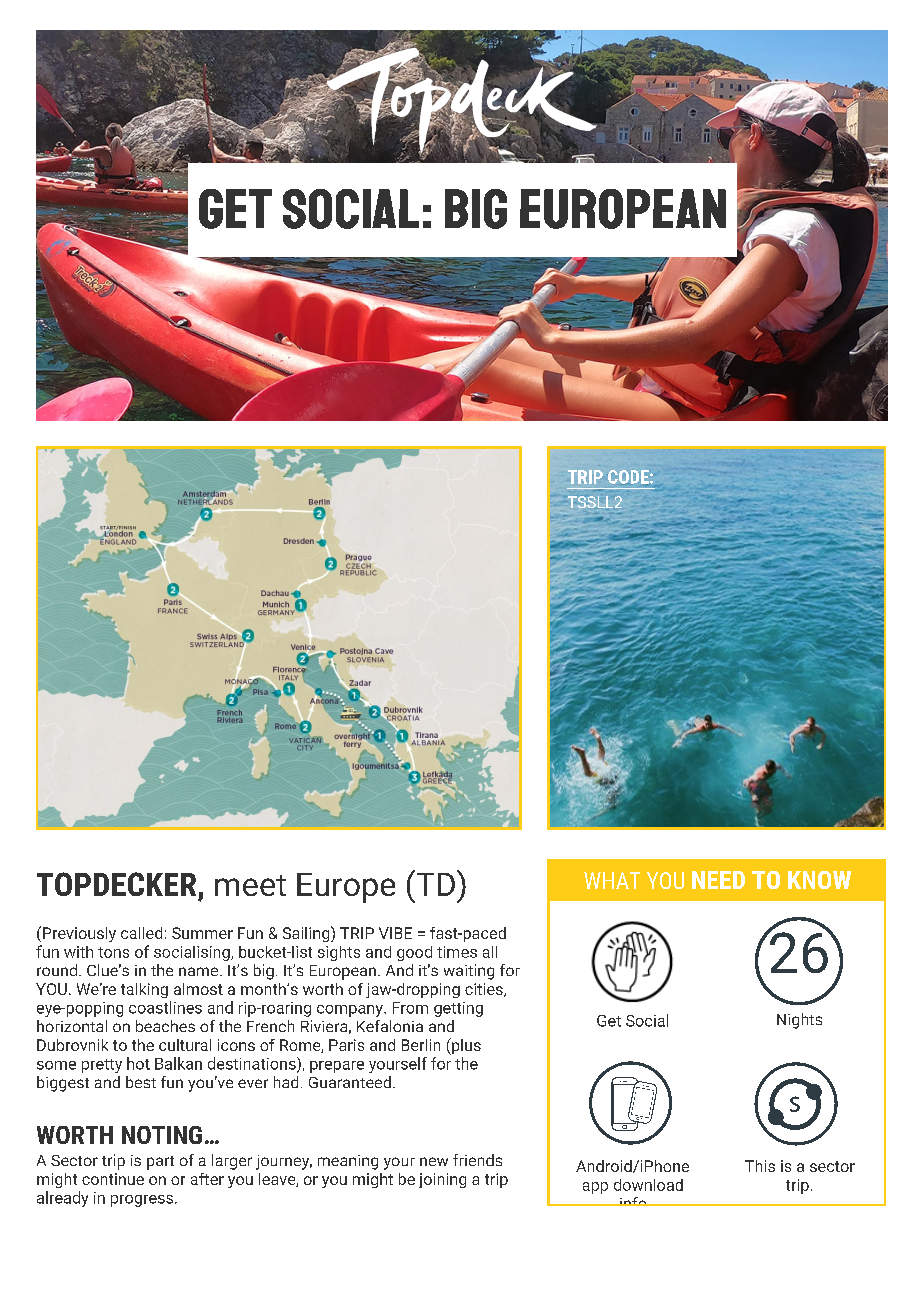 The height and width of the screenshot is (1308, 924). What do you see at coordinates (485, 990) in the screenshot?
I see `cities` at bounding box center [485, 990].
